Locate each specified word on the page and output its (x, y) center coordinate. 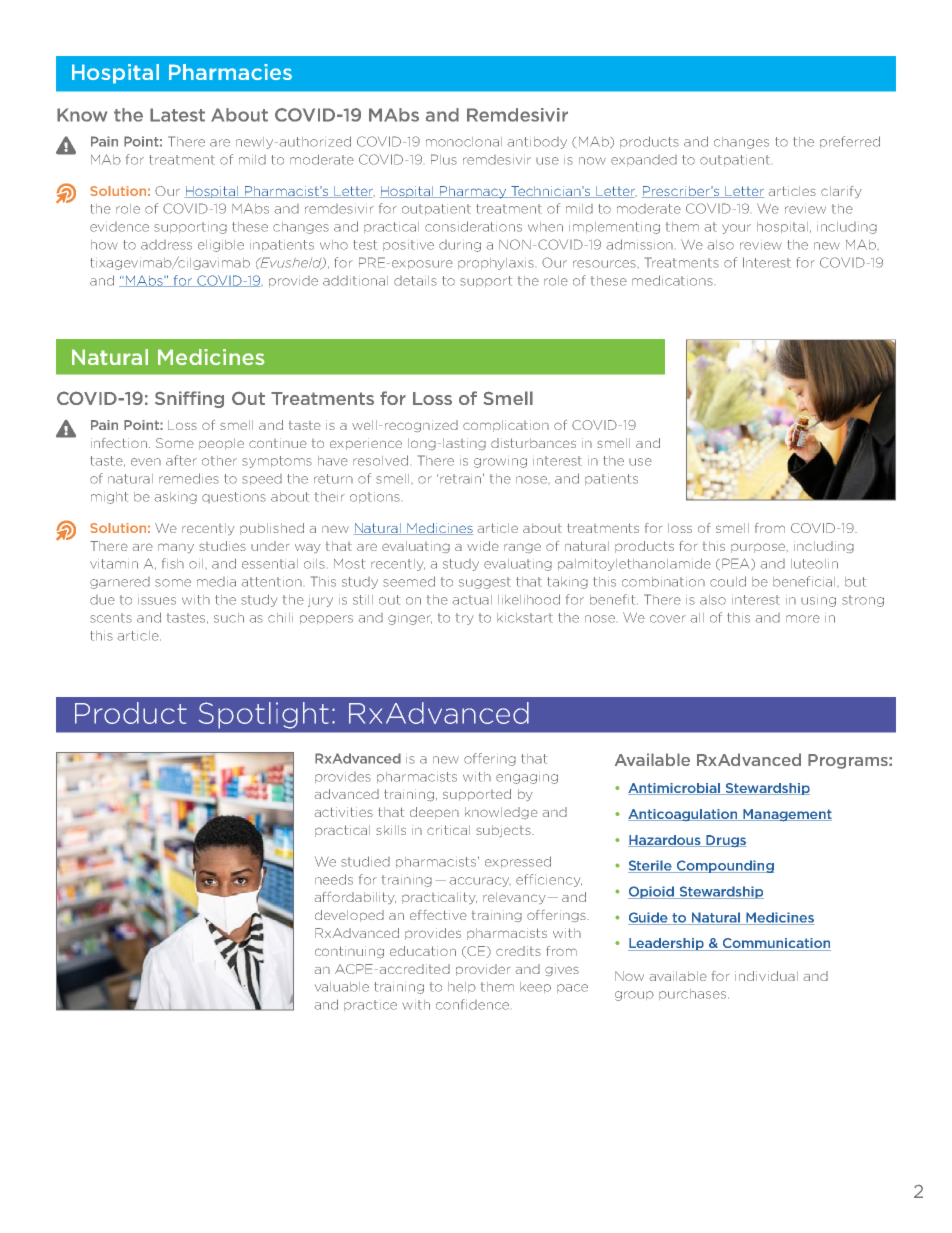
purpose (759, 548)
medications (672, 280)
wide (483, 546)
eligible (221, 246)
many (176, 548)
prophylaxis (496, 264)
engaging (527, 779)
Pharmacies (230, 72)
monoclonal (464, 142)
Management (786, 815)
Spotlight (264, 715)
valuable (342, 987)
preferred (850, 142)
